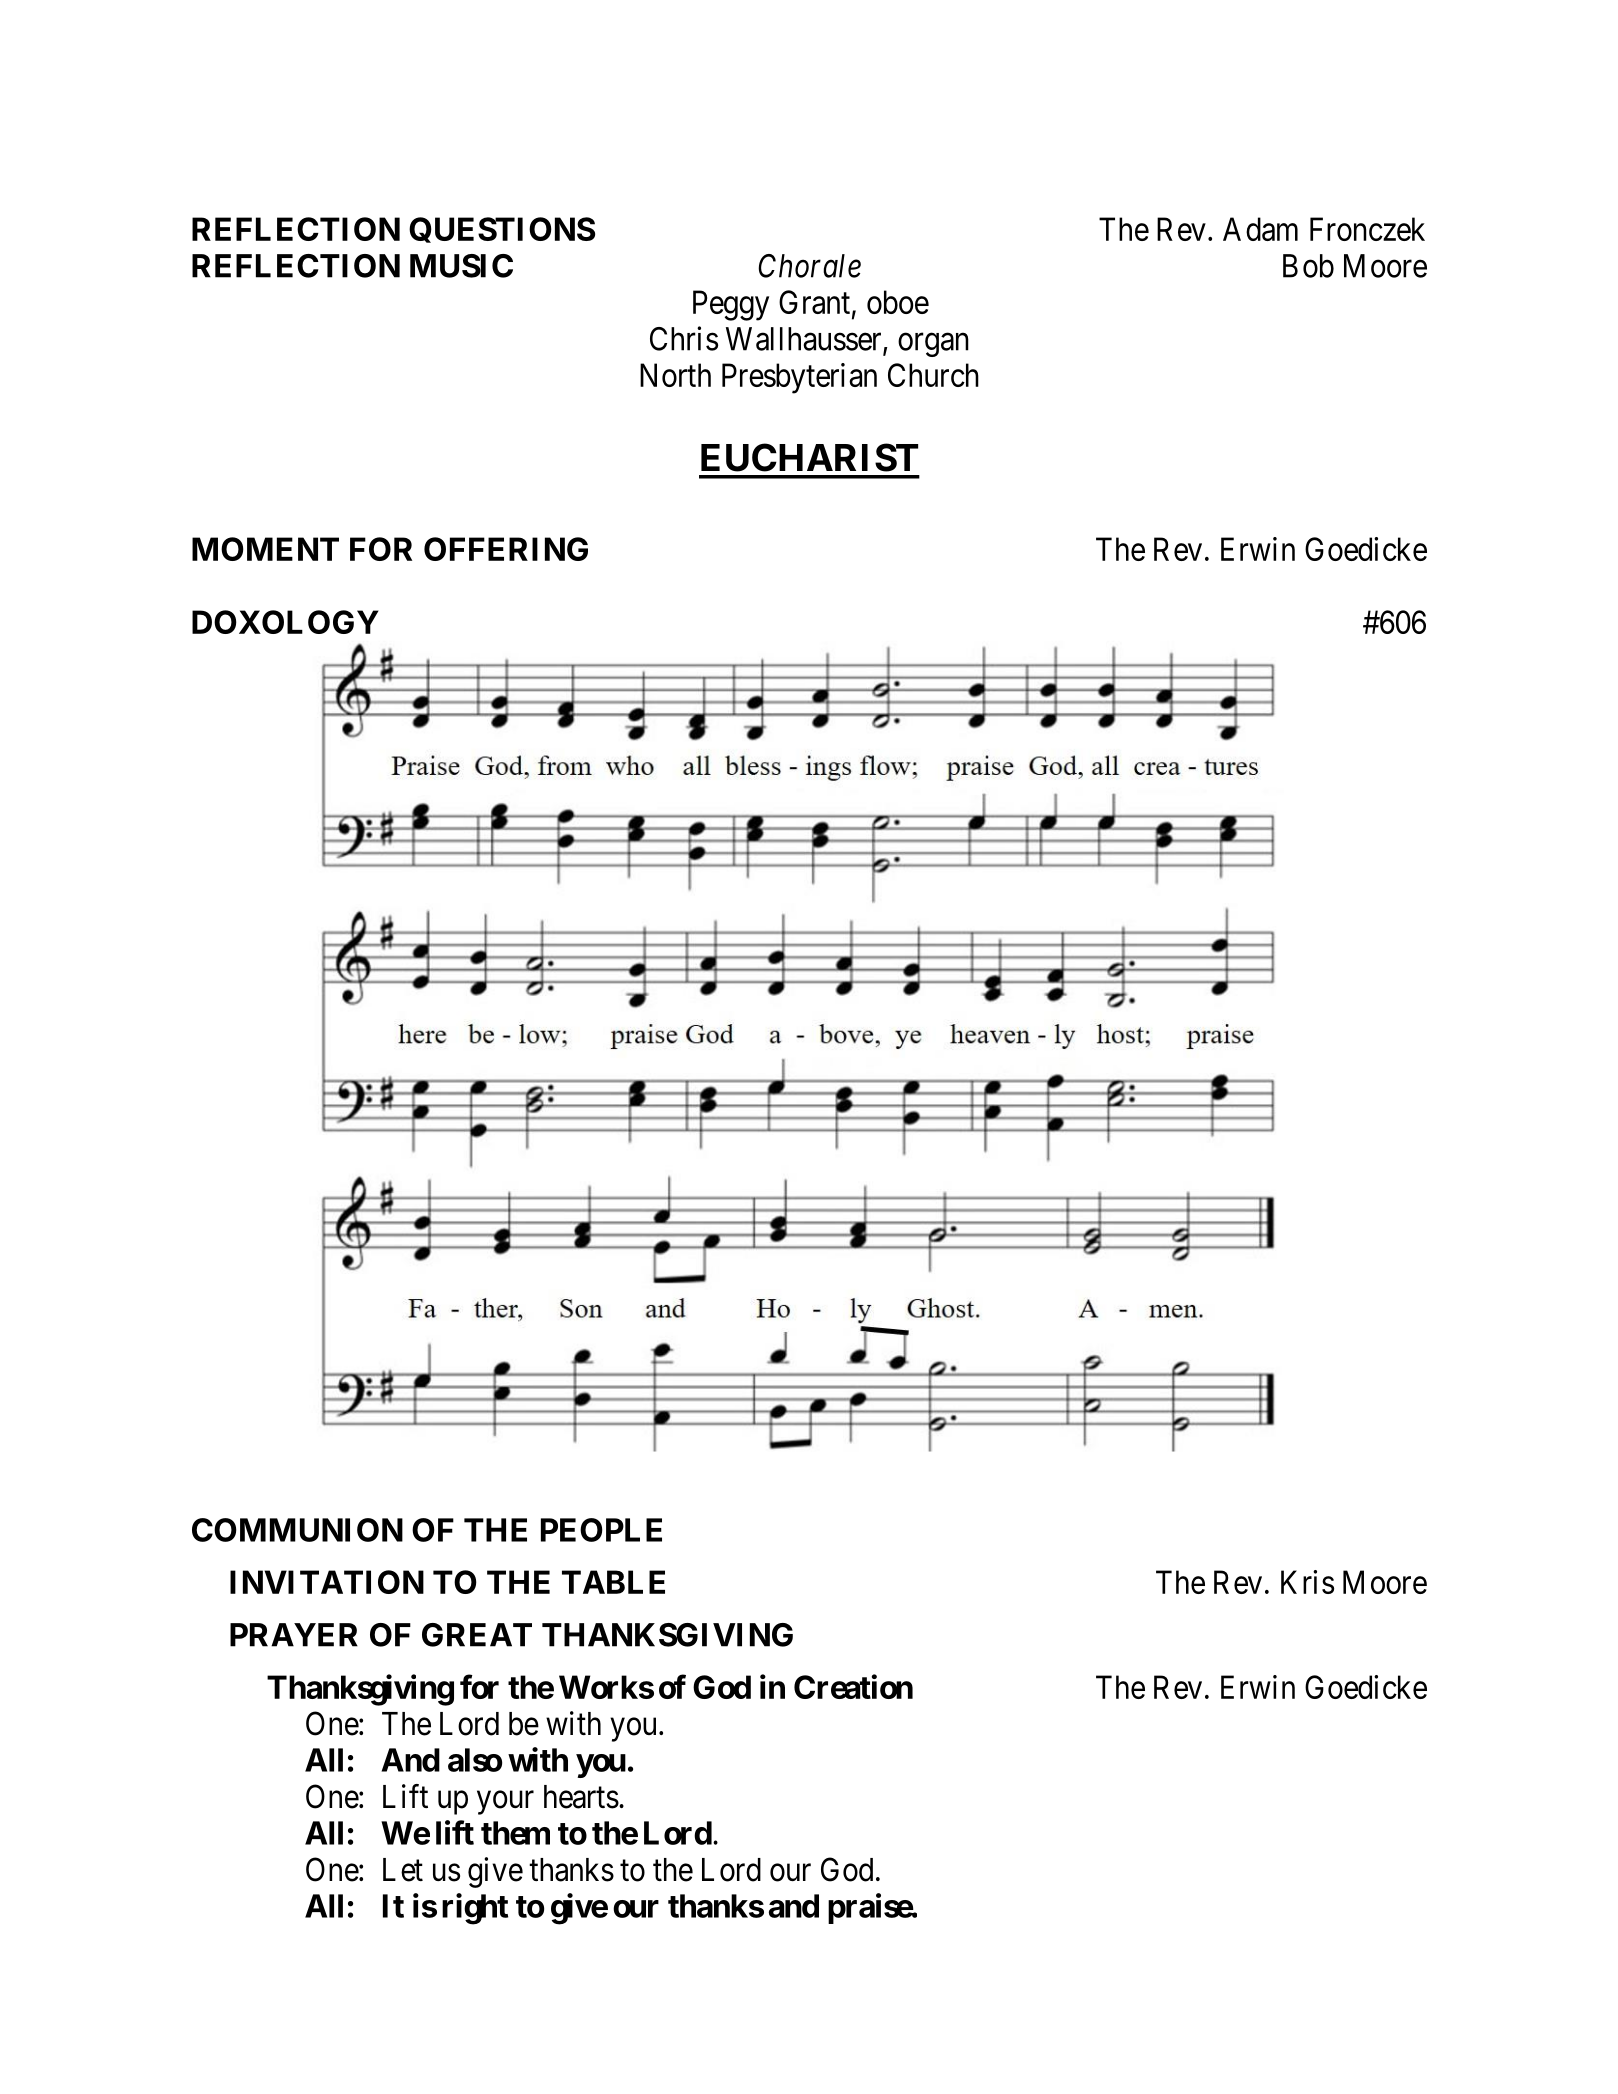 The width and height of the page is (1618, 2094). What do you see at coordinates (613, 1582) in the page?
I see `TABLE` at bounding box center [613, 1582].
